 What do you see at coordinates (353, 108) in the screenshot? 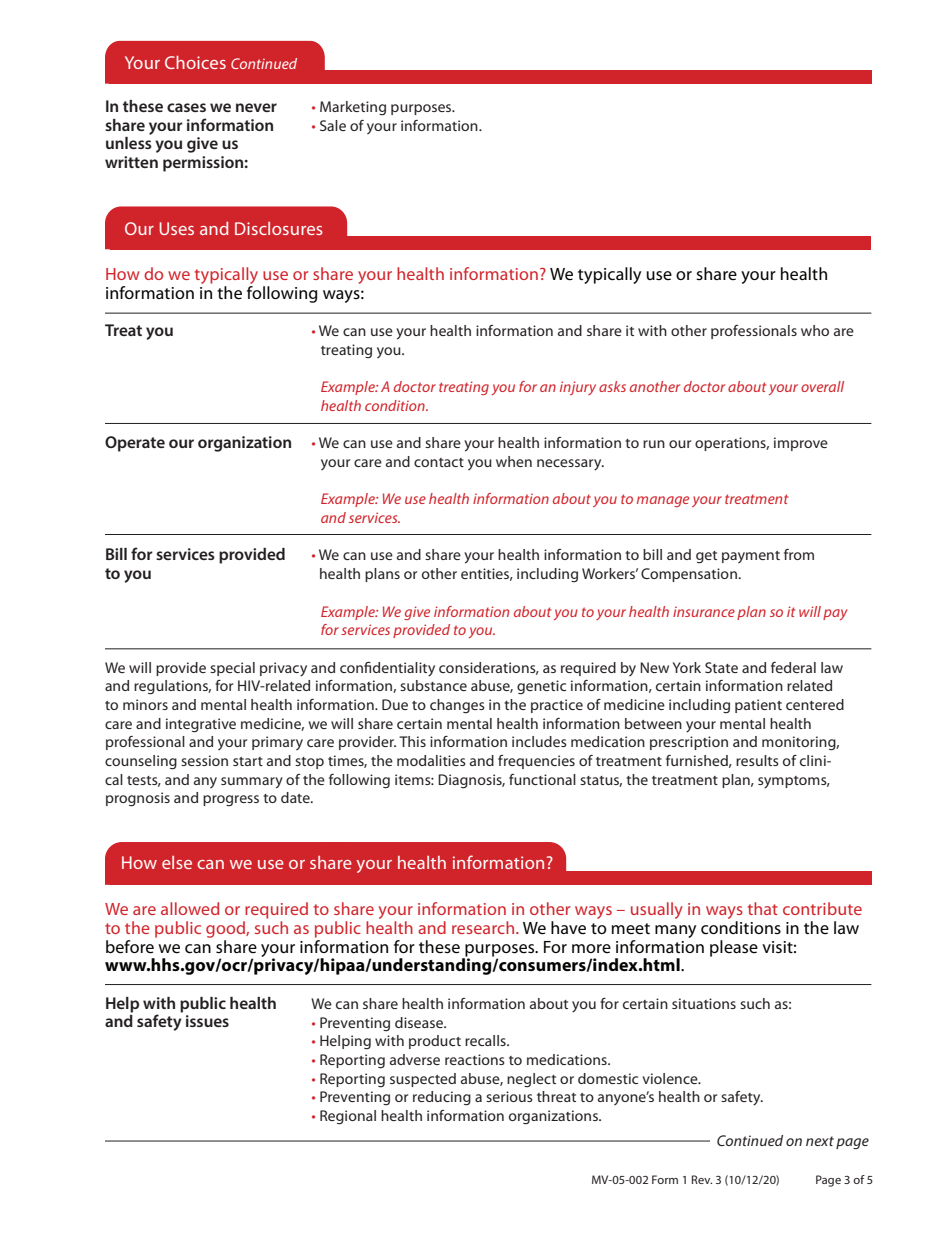
I see `Marketing` at bounding box center [353, 108].
